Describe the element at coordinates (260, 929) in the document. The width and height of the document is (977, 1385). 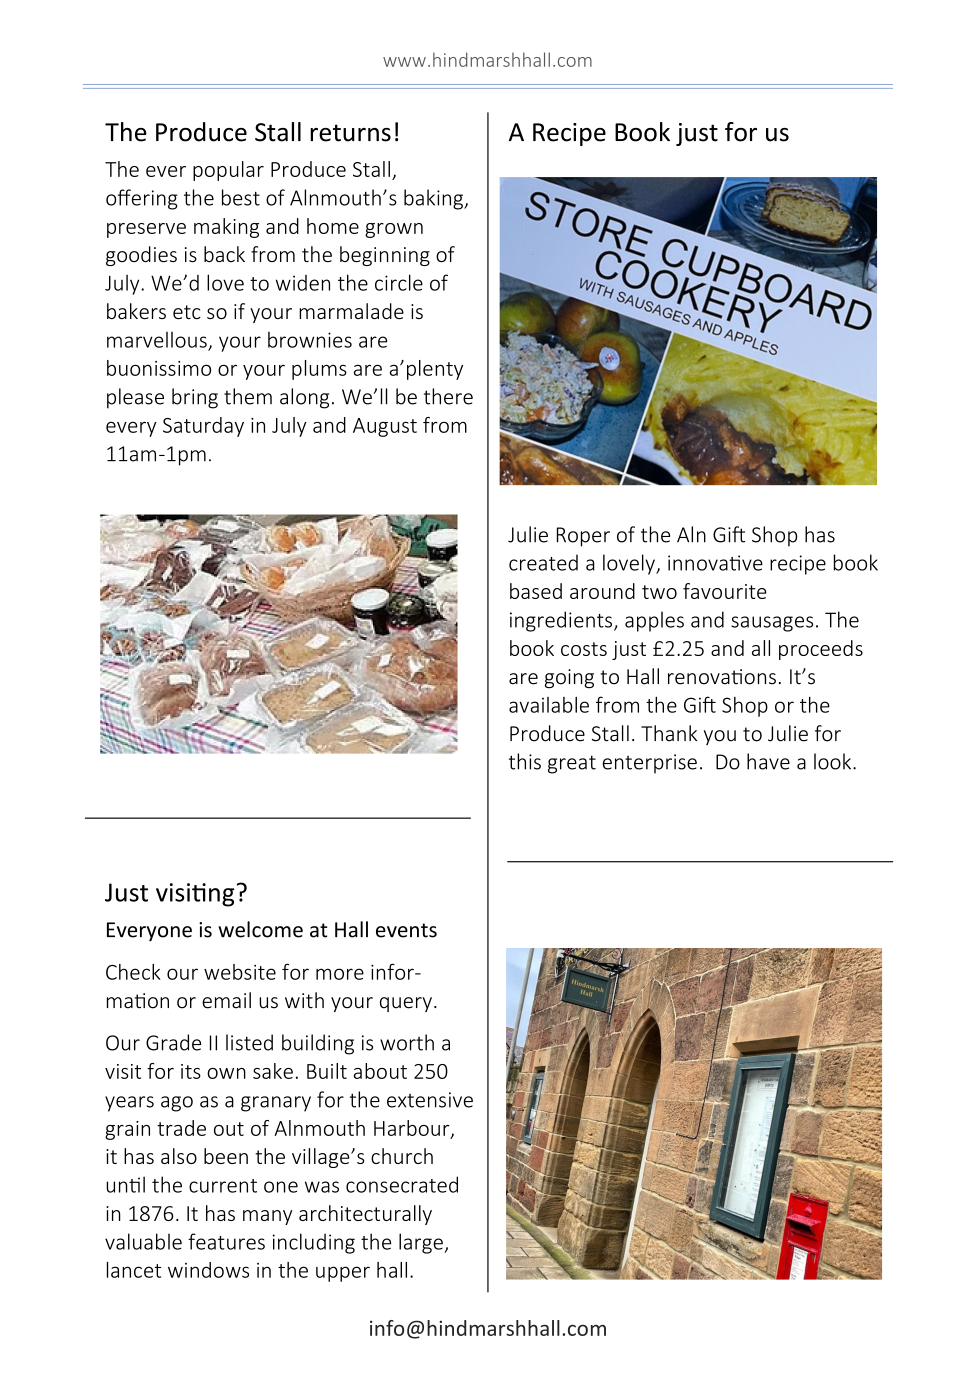
I see `welcome` at that location.
